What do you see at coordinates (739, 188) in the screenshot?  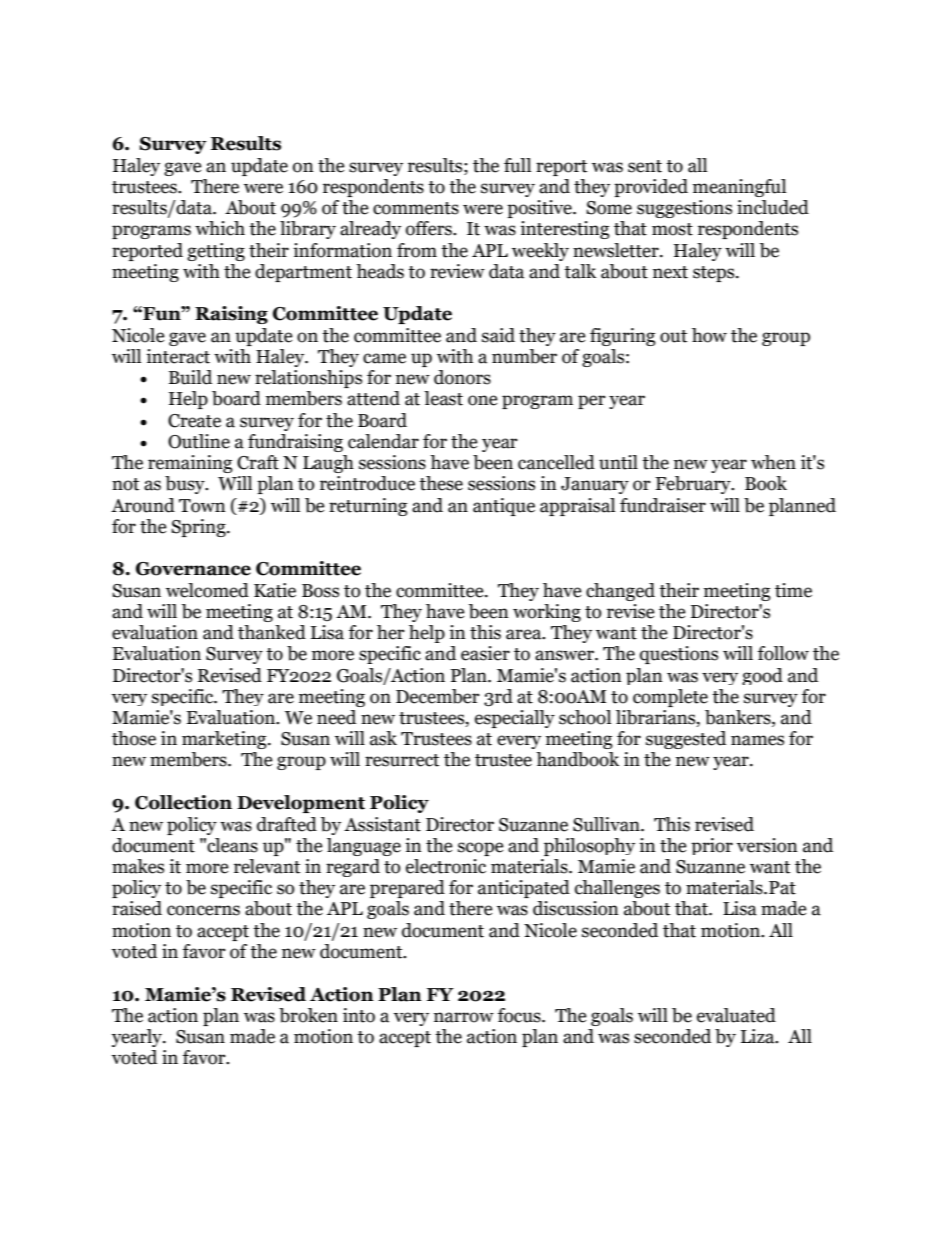 I see `meaningful` at bounding box center [739, 188].
